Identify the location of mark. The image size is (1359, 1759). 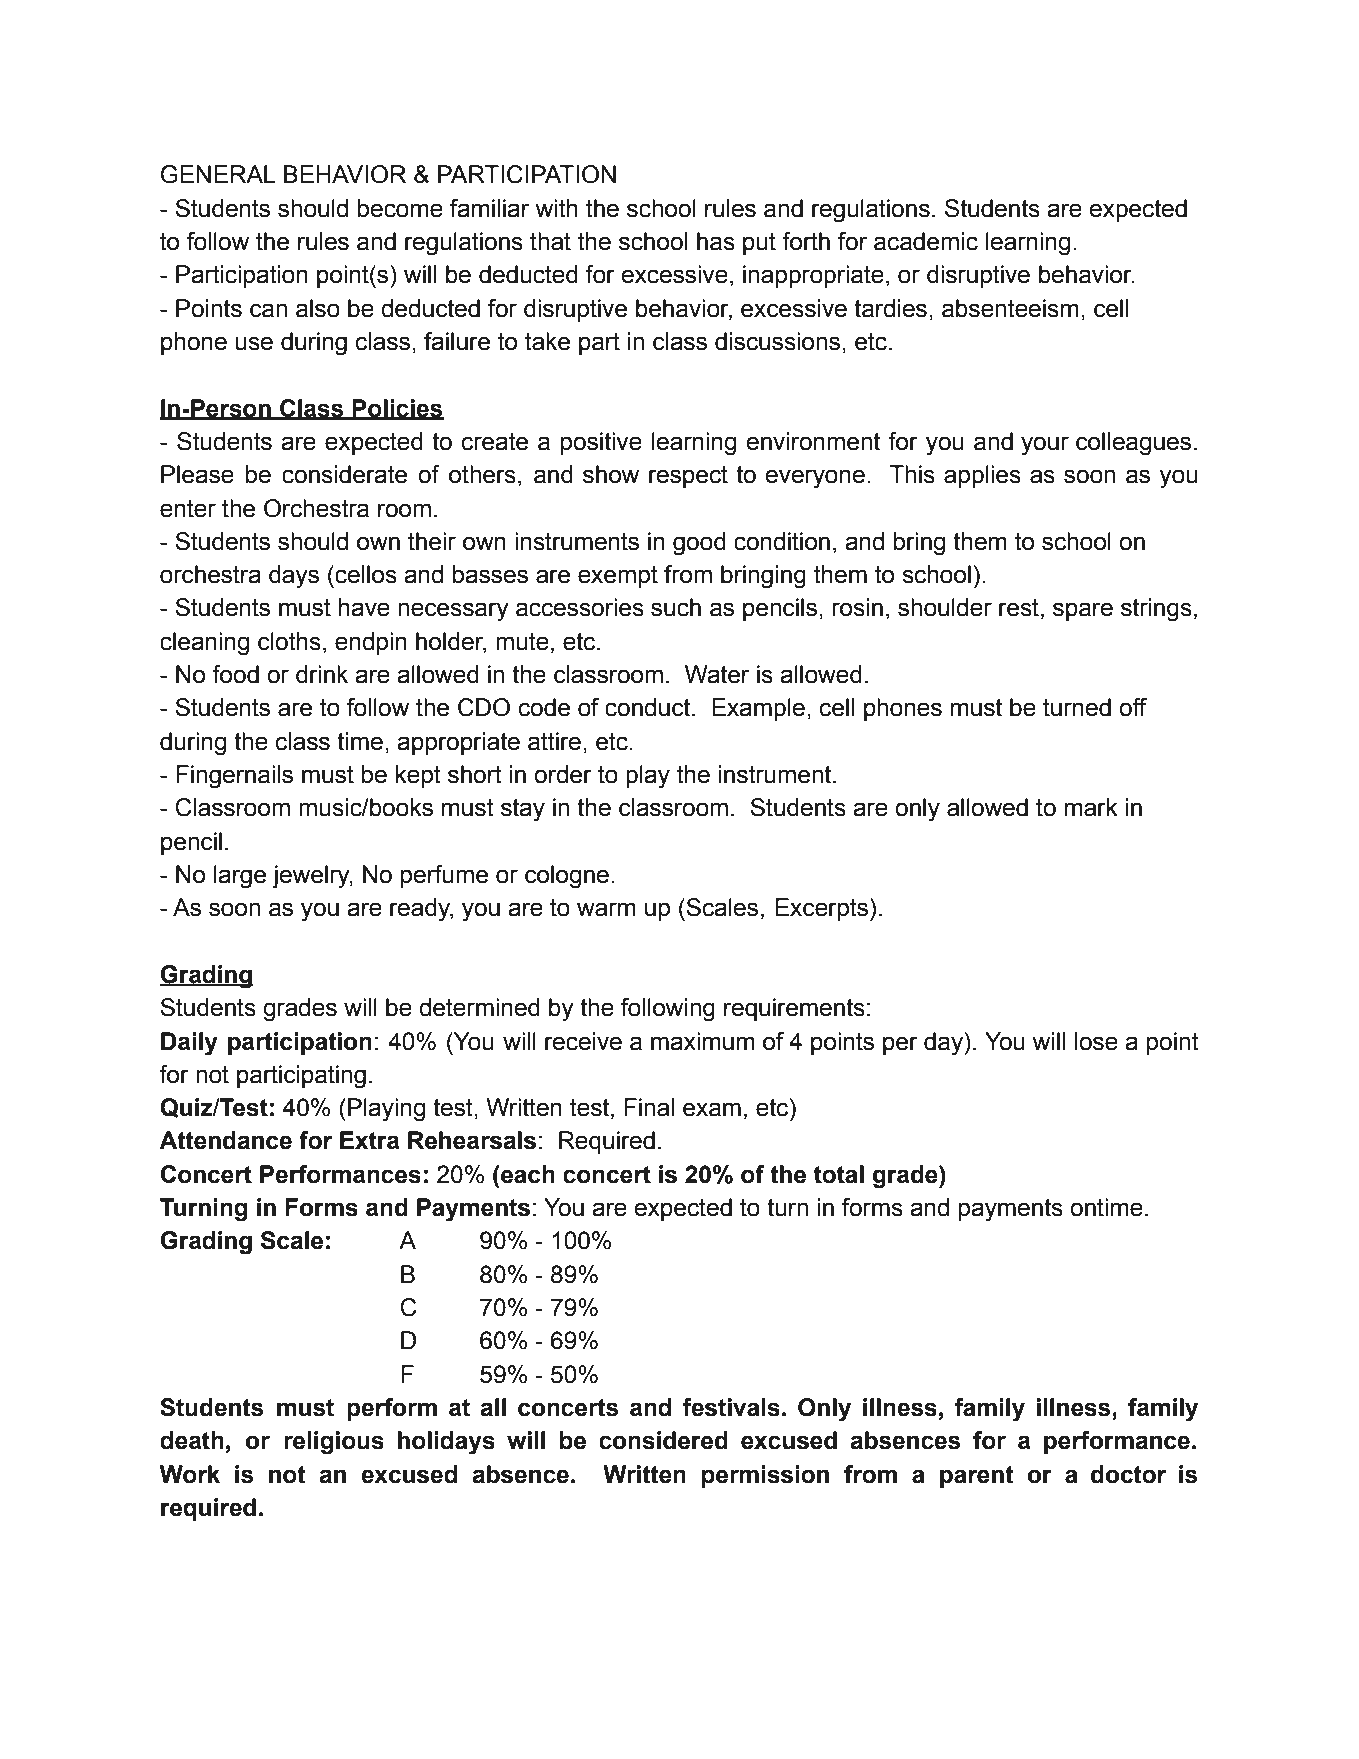
(1091, 807).
